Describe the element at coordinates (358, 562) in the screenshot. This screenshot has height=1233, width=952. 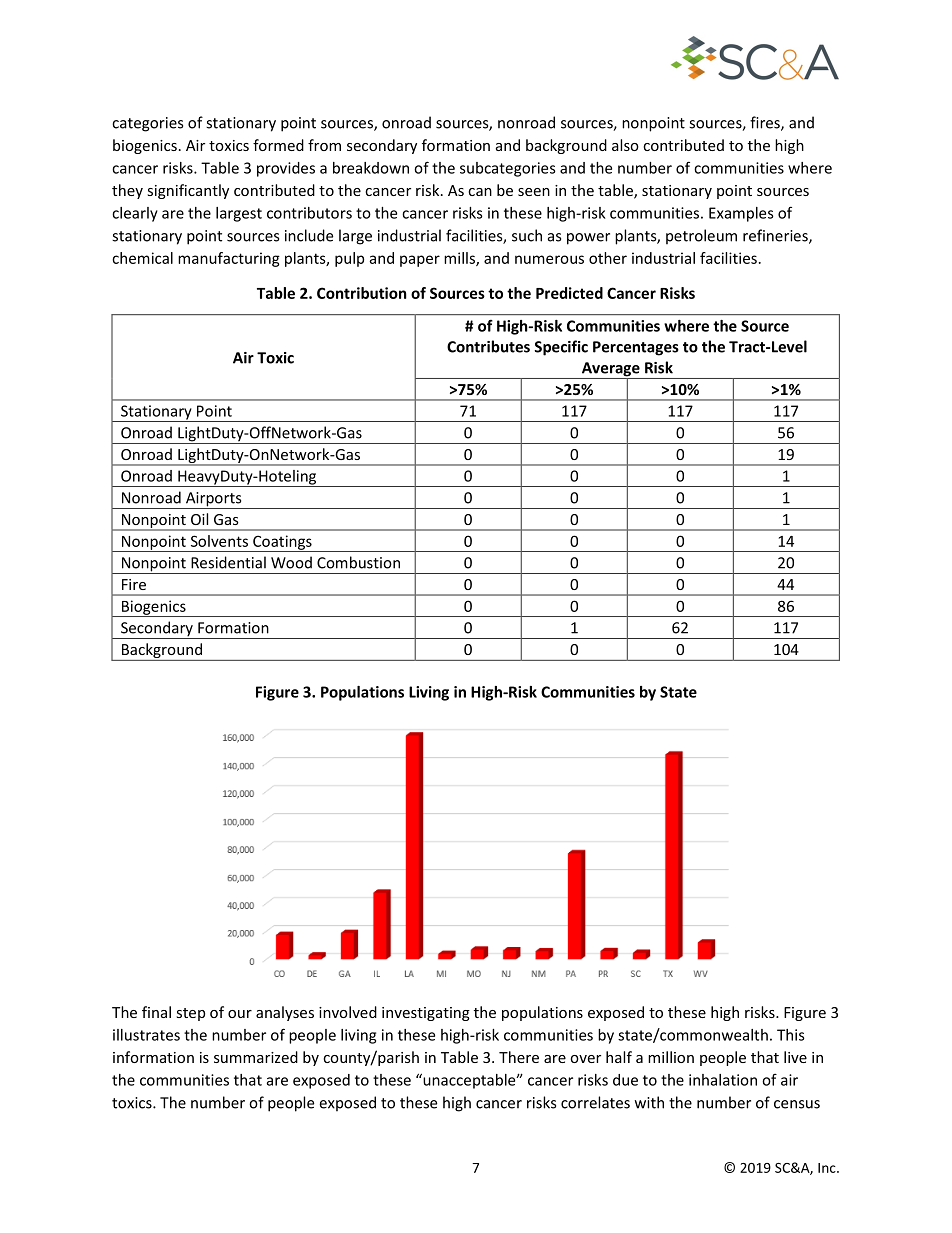
I see `Combustion` at that location.
